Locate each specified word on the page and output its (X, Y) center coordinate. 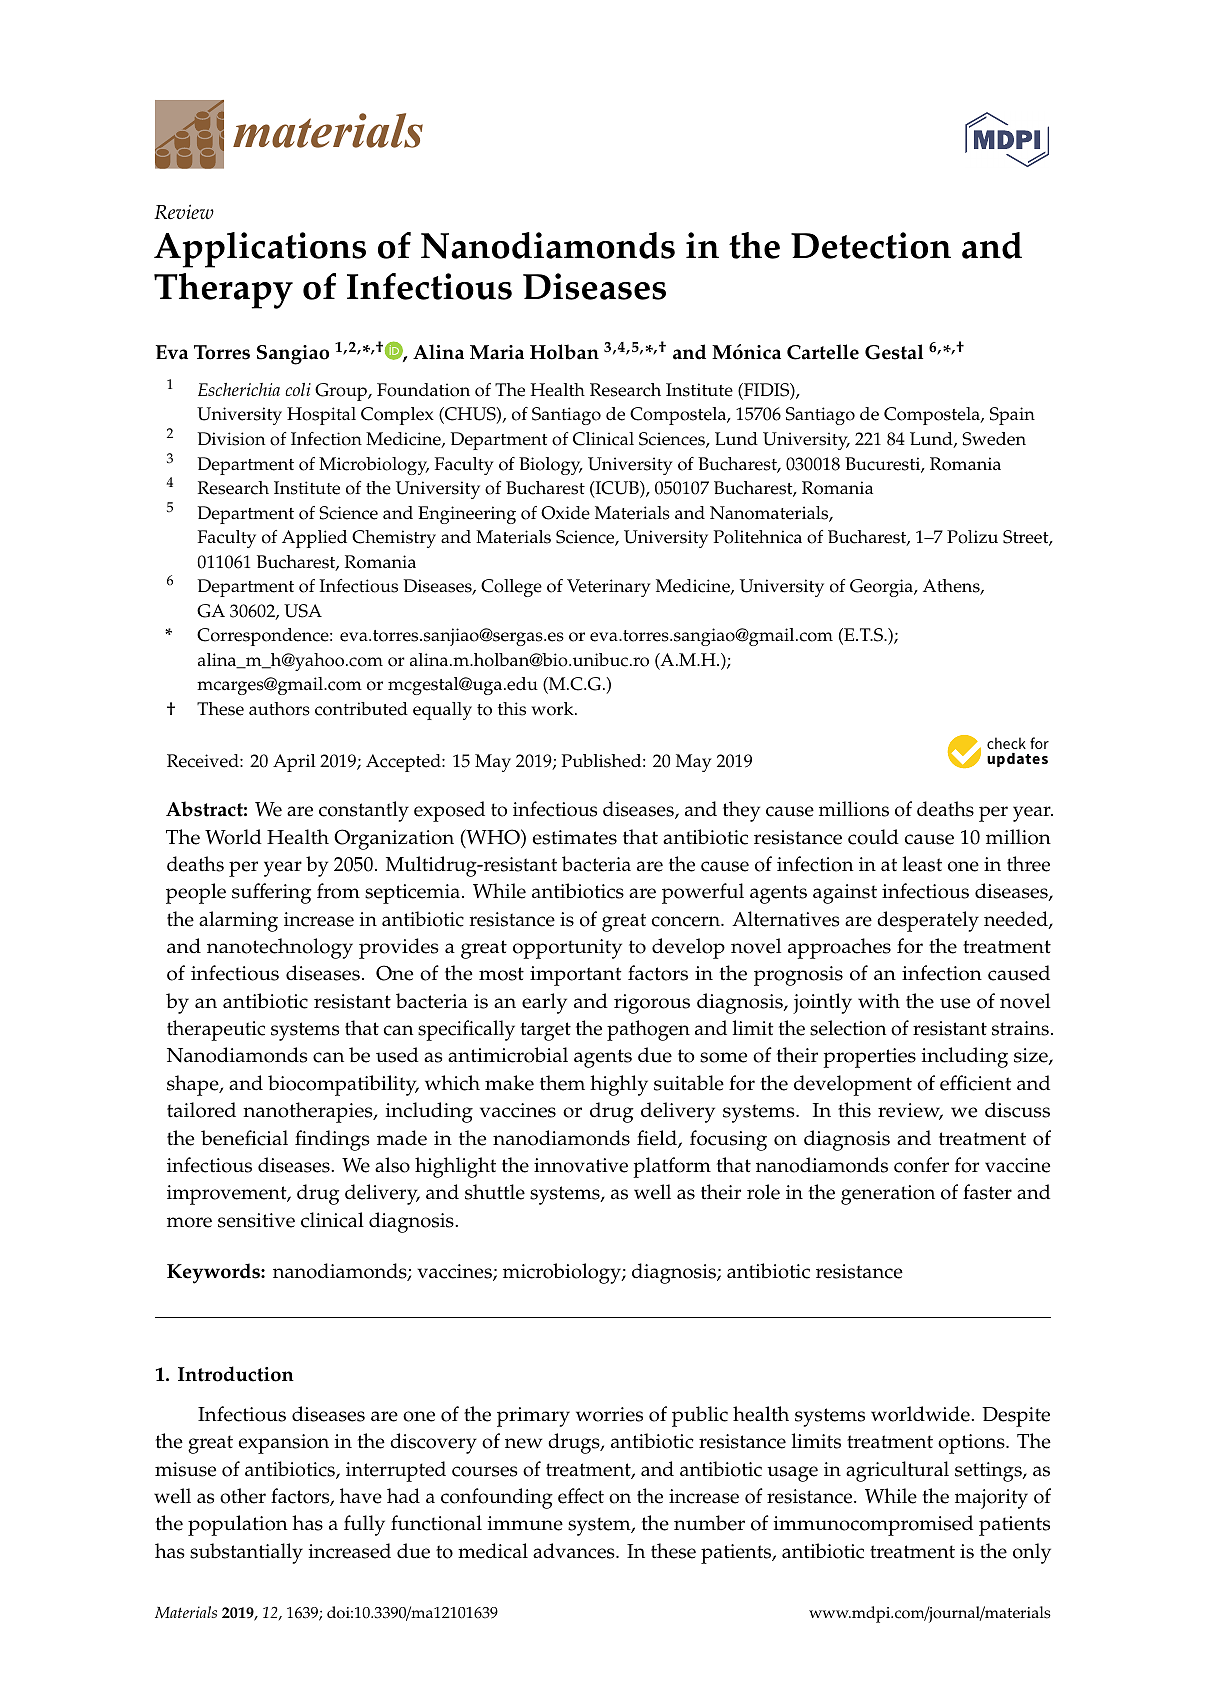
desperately (928, 921)
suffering (271, 893)
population (238, 1525)
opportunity (567, 949)
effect (581, 1496)
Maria (497, 352)
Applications (260, 250)
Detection (871, 245)
